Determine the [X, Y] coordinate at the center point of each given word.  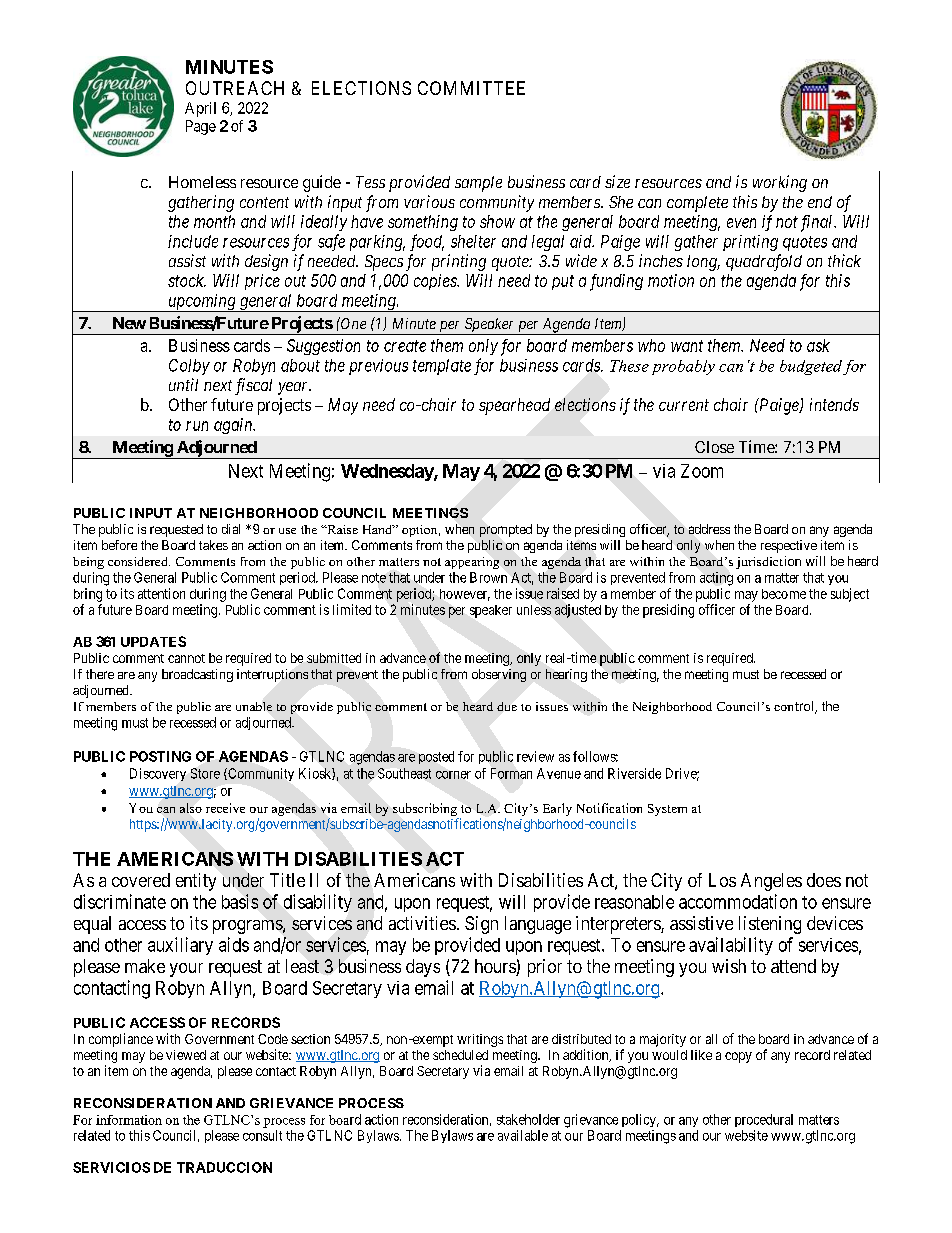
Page [201, 127]
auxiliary [180, 946]
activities [422, 923]
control [795, 707]
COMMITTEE [471, 88]
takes [213, 545]
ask [818, 345]
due [507, 706]
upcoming [202, 303]
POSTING [160, 756]
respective [789, 546]
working [780, 183]
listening [770, 925]
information [129, 1120]
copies [436, 282]
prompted [506, 530]
